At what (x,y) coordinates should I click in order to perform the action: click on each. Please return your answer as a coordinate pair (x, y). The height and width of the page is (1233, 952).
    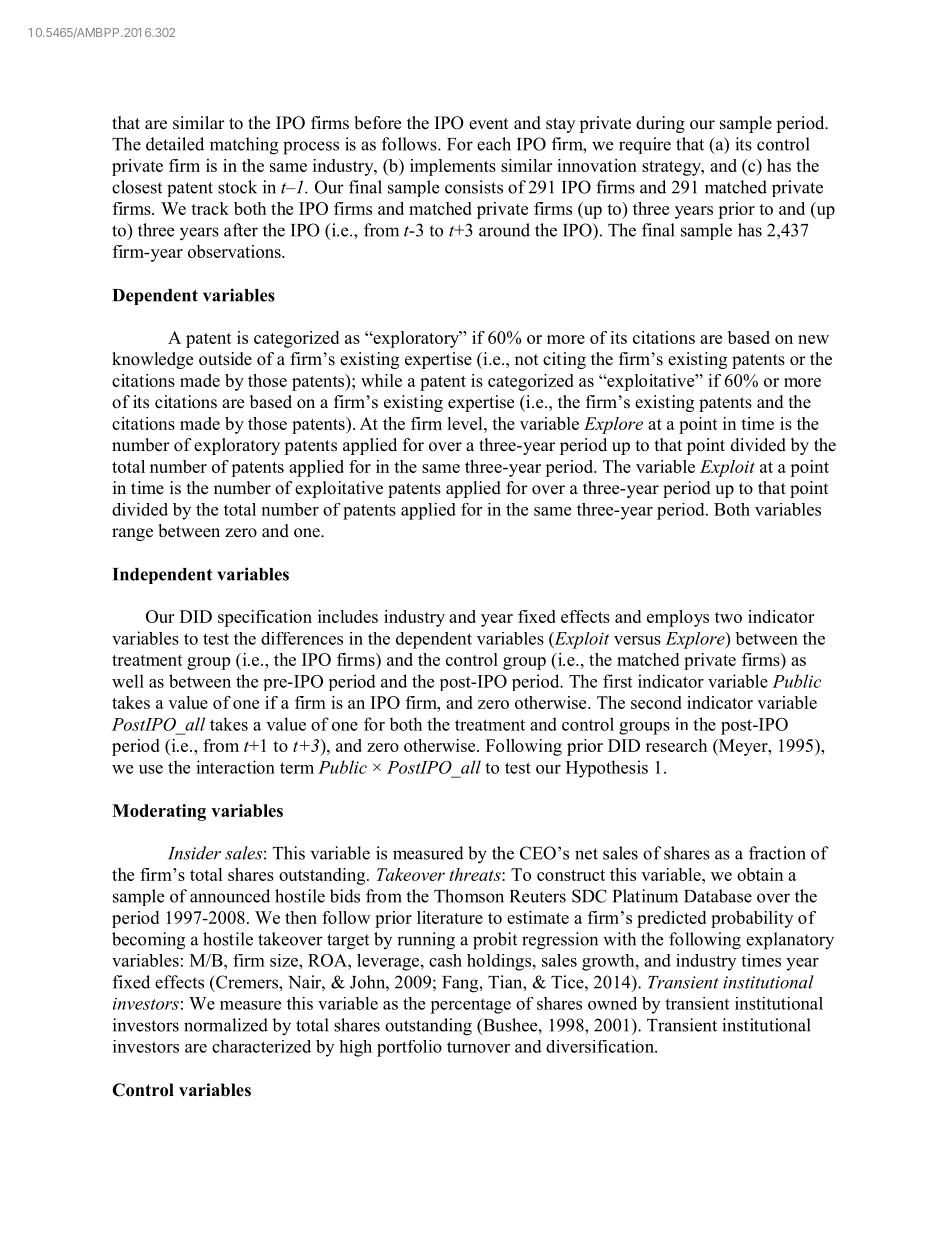
    Looking at the image, I should click on (494, 144).
